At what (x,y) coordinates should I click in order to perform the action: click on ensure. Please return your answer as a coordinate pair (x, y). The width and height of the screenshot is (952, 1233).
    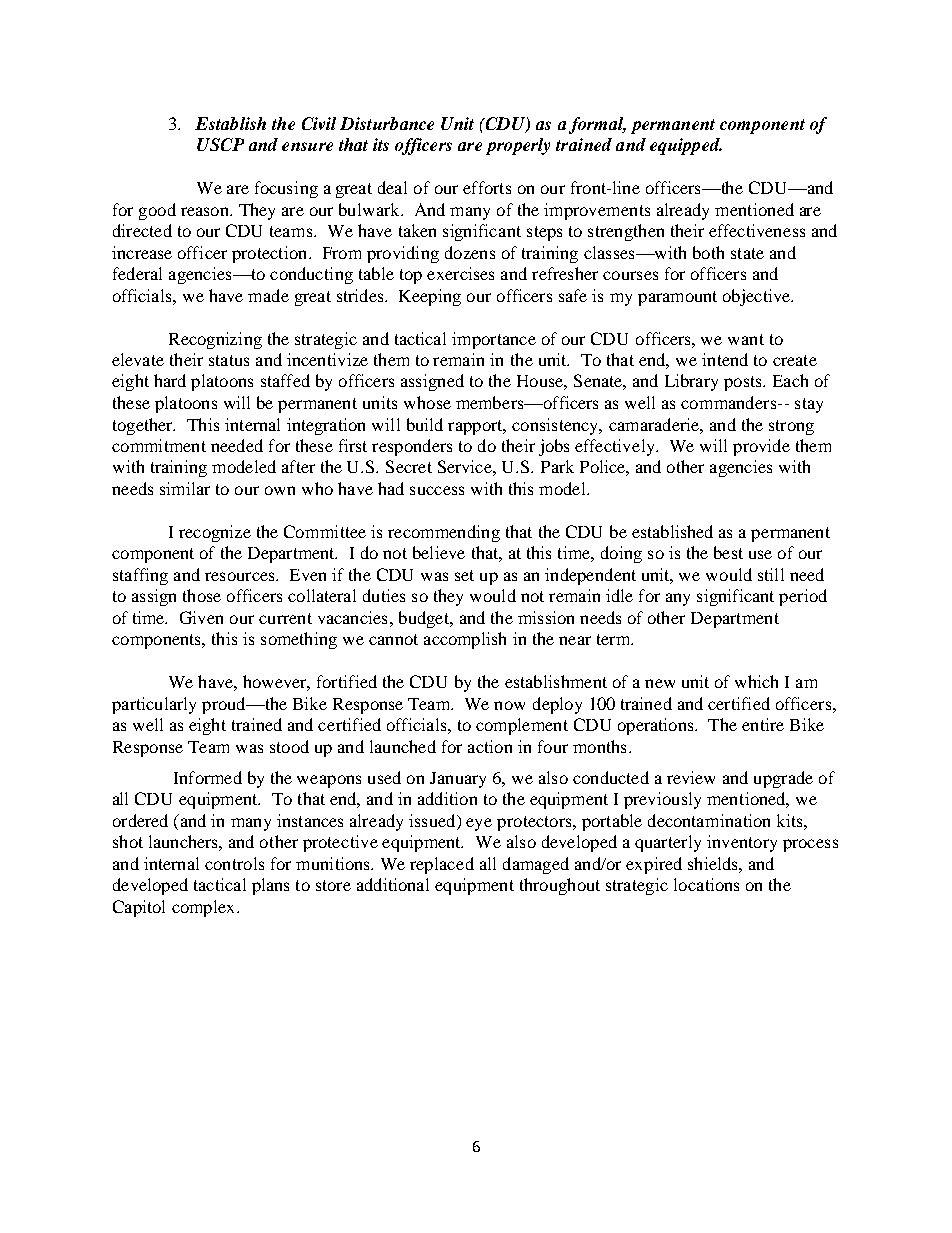
    Looking at the image, I should click on (307, 146).
